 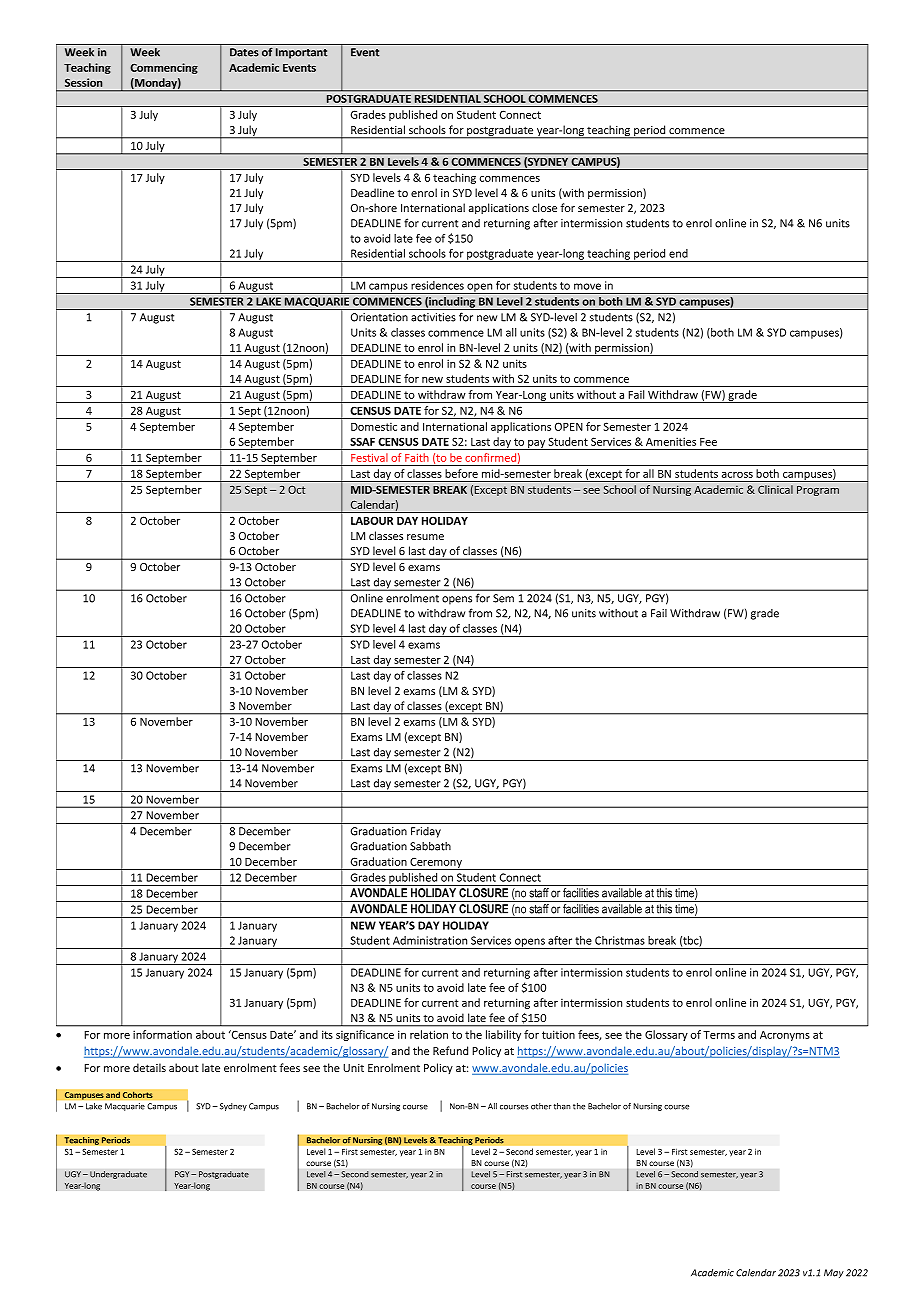 What do you see at coordinates (430, 940) in the screenshot?
I see `Administration` at bounding box center [430, 940].
